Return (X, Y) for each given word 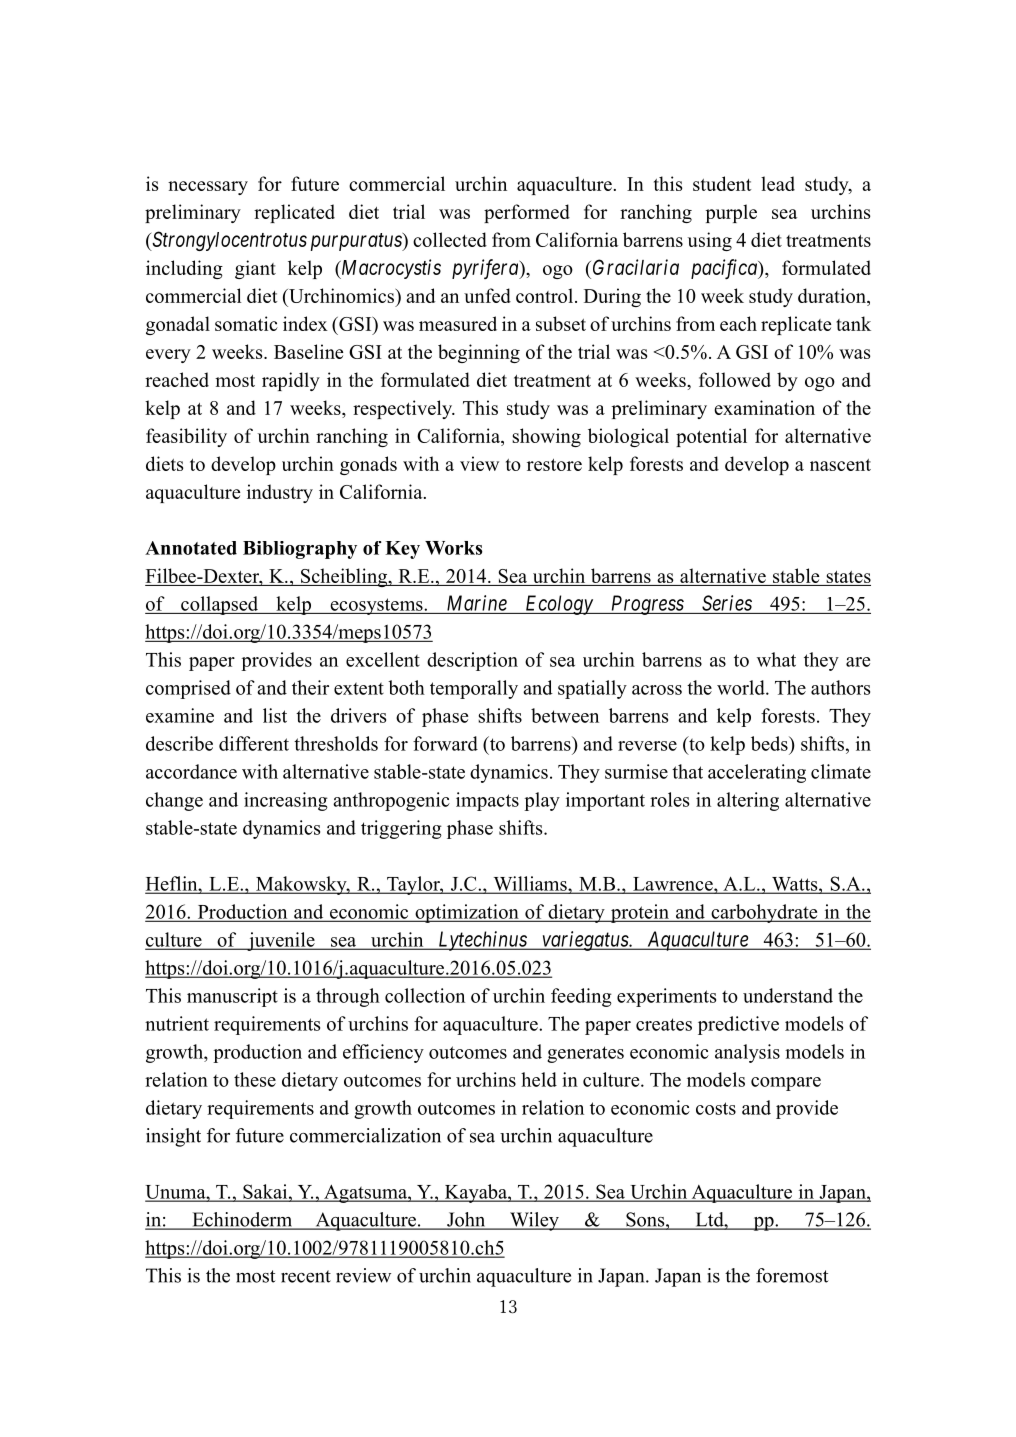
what (776, 659)
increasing (286, 801)
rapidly (291, 381)
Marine (477, 603)
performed (527, 213)
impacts (487, 801)
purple (731, 213)
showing (546, 437)
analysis (747, 1053)
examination (764, 407)
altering (748, 801)
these (255, 1079)
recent (306, 1276)
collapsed (220, 605)
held (539, 1079)
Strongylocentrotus (228, 241)
